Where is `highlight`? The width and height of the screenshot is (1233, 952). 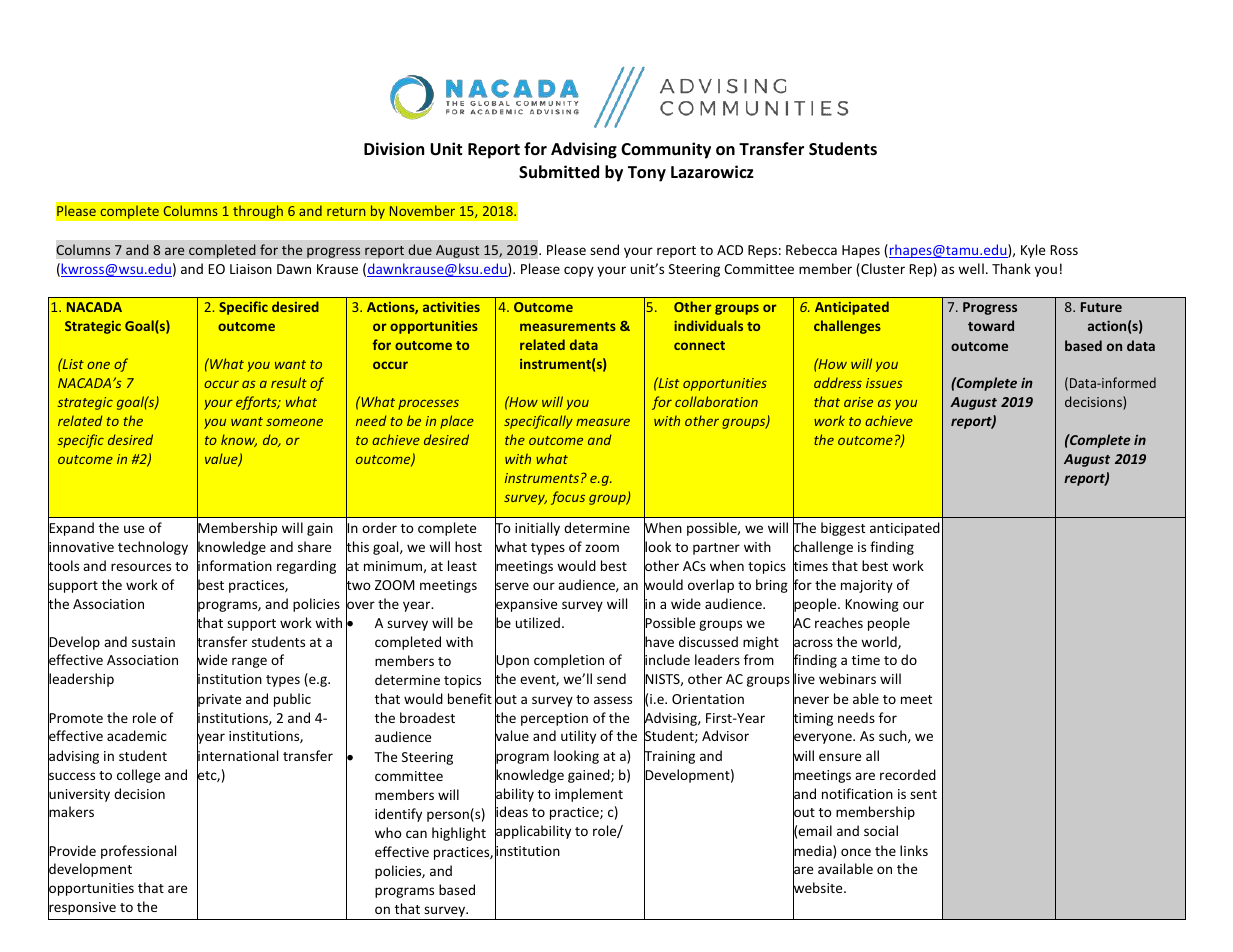
highlight is located at coordinates (459, 834).
